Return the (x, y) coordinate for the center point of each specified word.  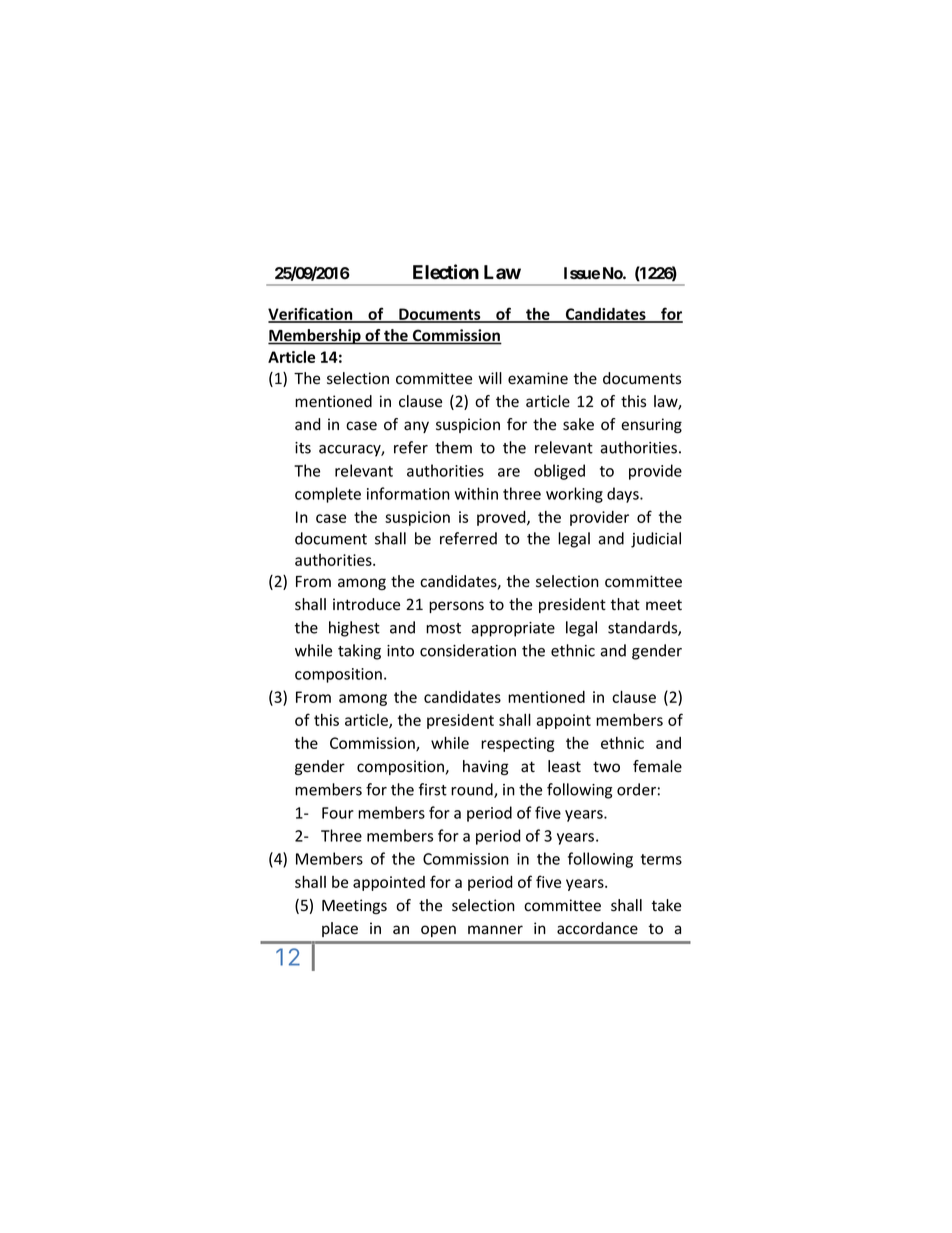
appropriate (513, 629)
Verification (311, 314)
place (340, 929)
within (476, 493)
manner (495, 930)
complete (328, 495)
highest (354, 629)
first (433, 789)
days (624, 495)
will (490, 378)
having (486, 767)
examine (538, 378)
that (625, 604)
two (606, 766)
